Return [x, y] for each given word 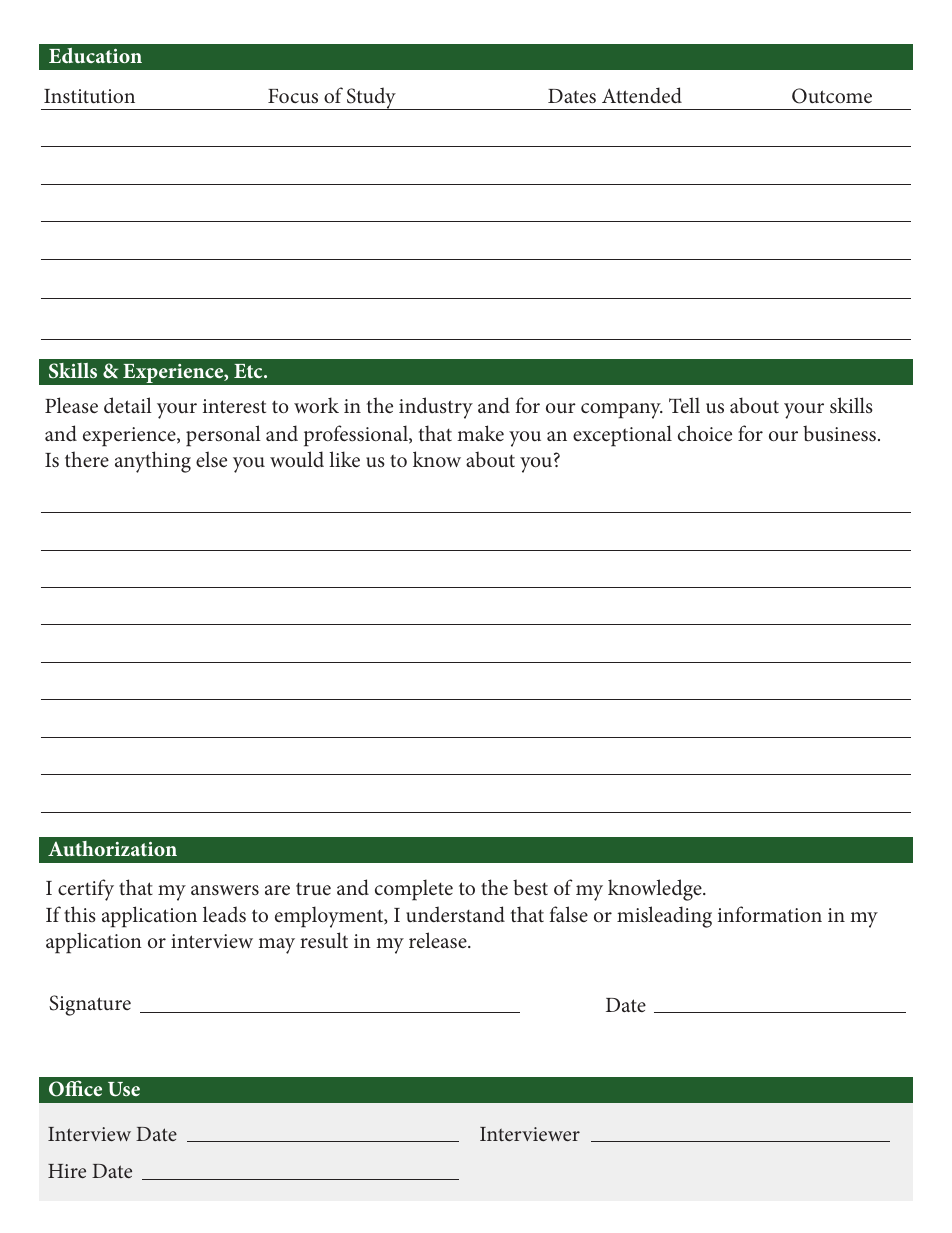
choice [705, 433]
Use [124, 1089]
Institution [89, 96]
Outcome [832, 96]
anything [153, 462]
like [344, 459]
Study [371, 98]
